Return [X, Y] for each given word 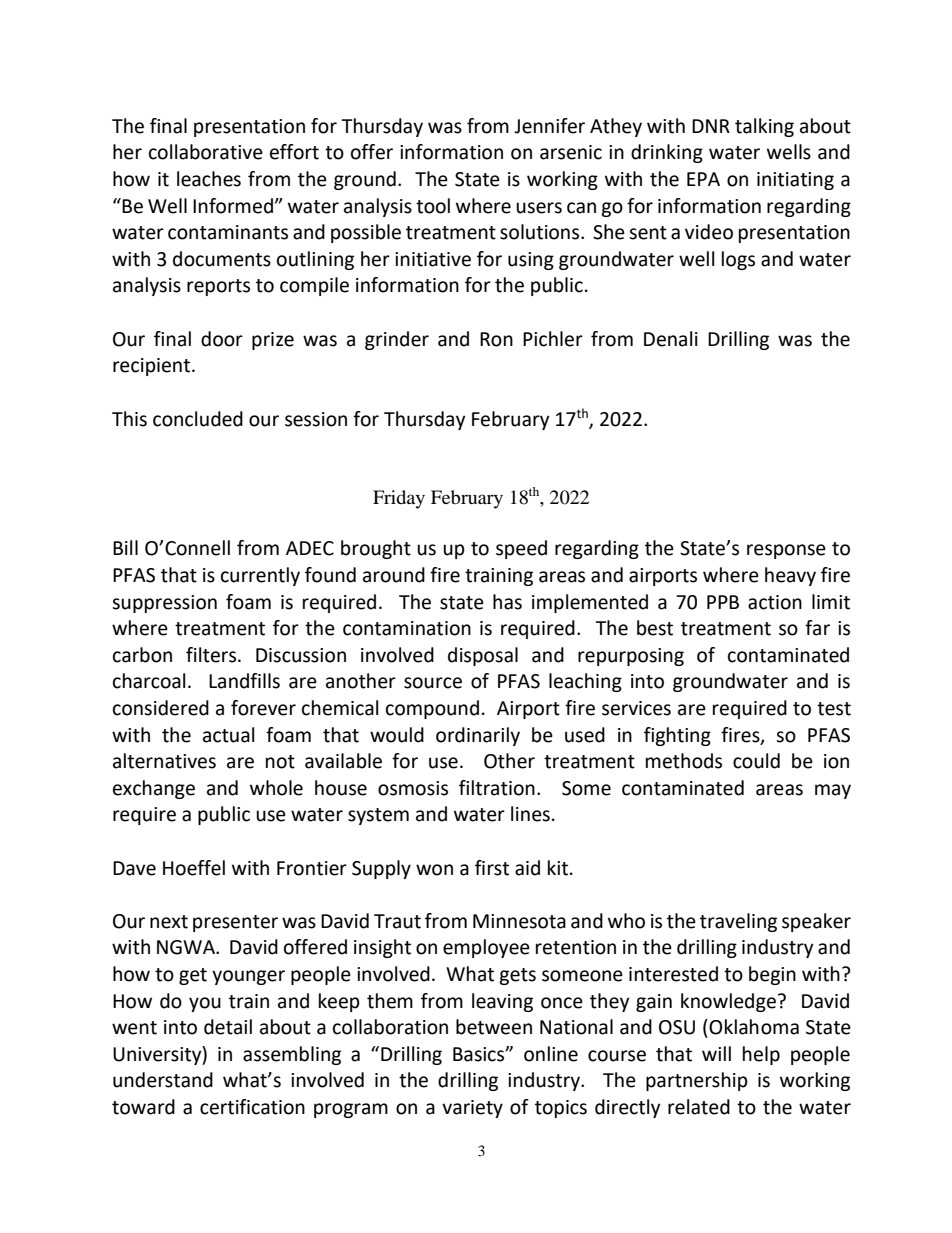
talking [764, 127]
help [761, 1055]
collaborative [206, 152]
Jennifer [549, 126]
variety [472, 1109]
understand [163, 1080]
